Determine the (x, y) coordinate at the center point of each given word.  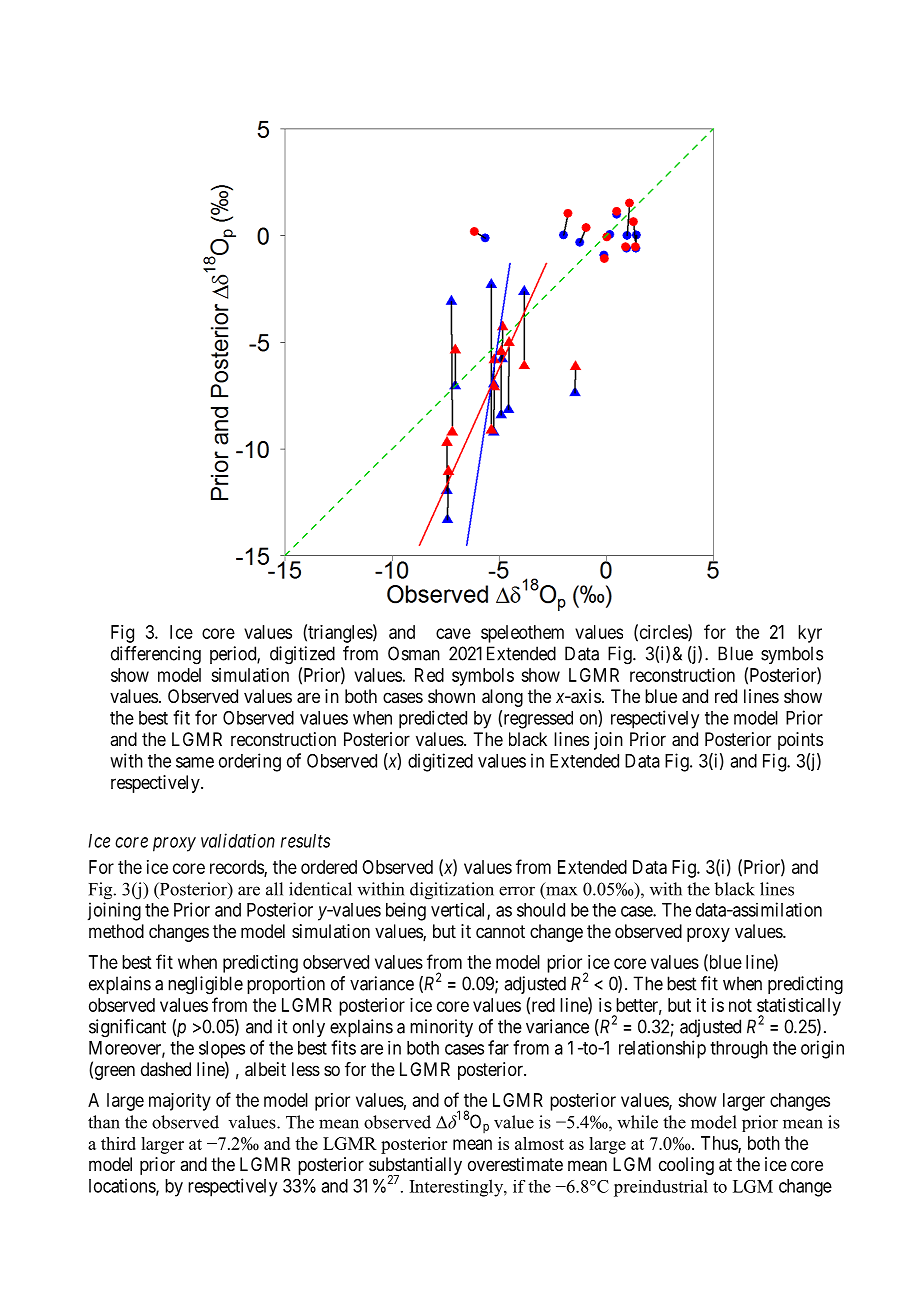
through (739, 1050)
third (118, 1143)
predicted (433, 719)
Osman (414, 653)
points (800, 741)
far (498, 1047)
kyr (810, 634)
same (195, 762)
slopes (222, 1050)
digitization (452, 891)
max (561, 891)
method (116, 931)
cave (453, 633)
